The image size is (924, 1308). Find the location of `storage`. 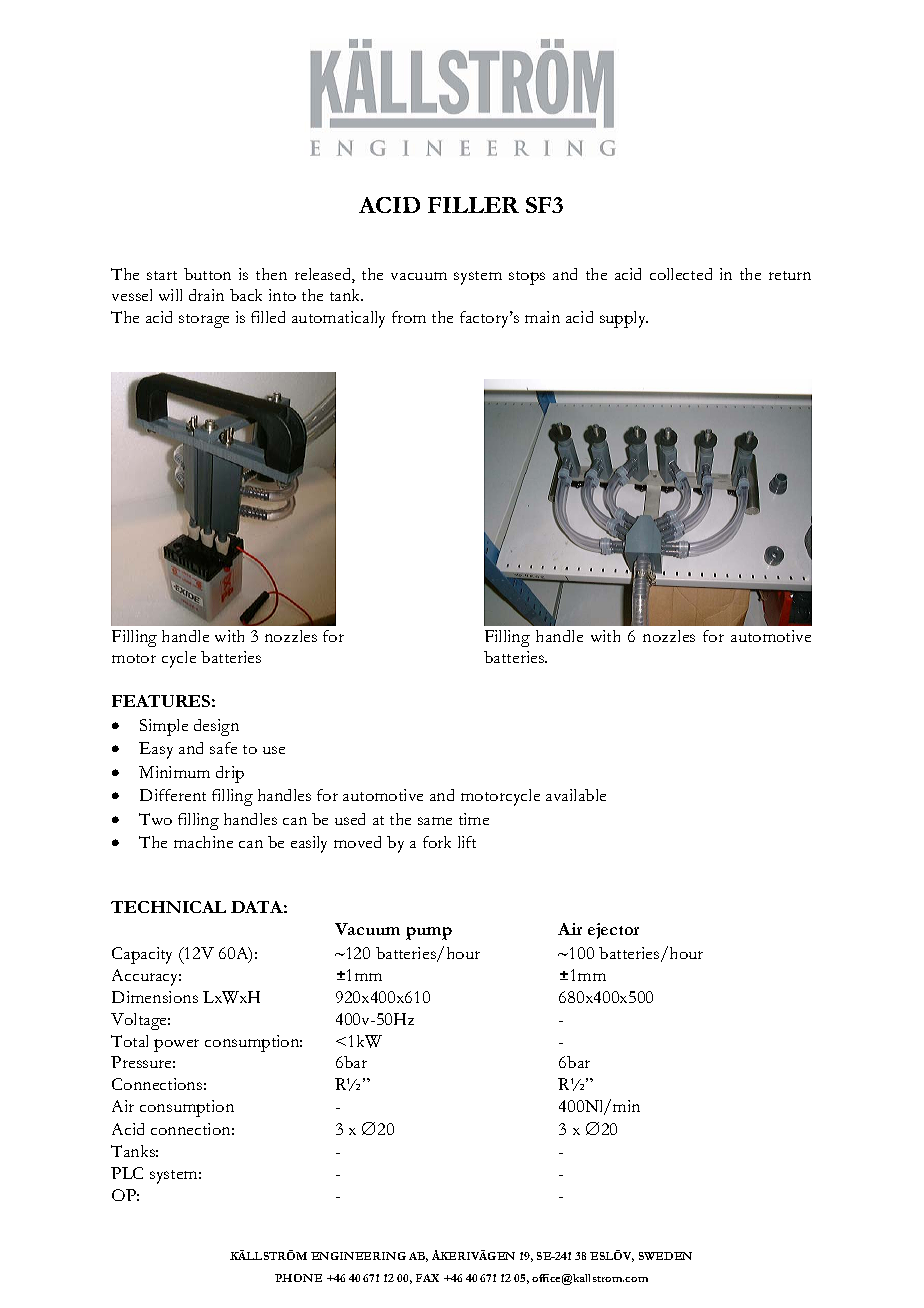

storage is located at coordinates (204, 321).
